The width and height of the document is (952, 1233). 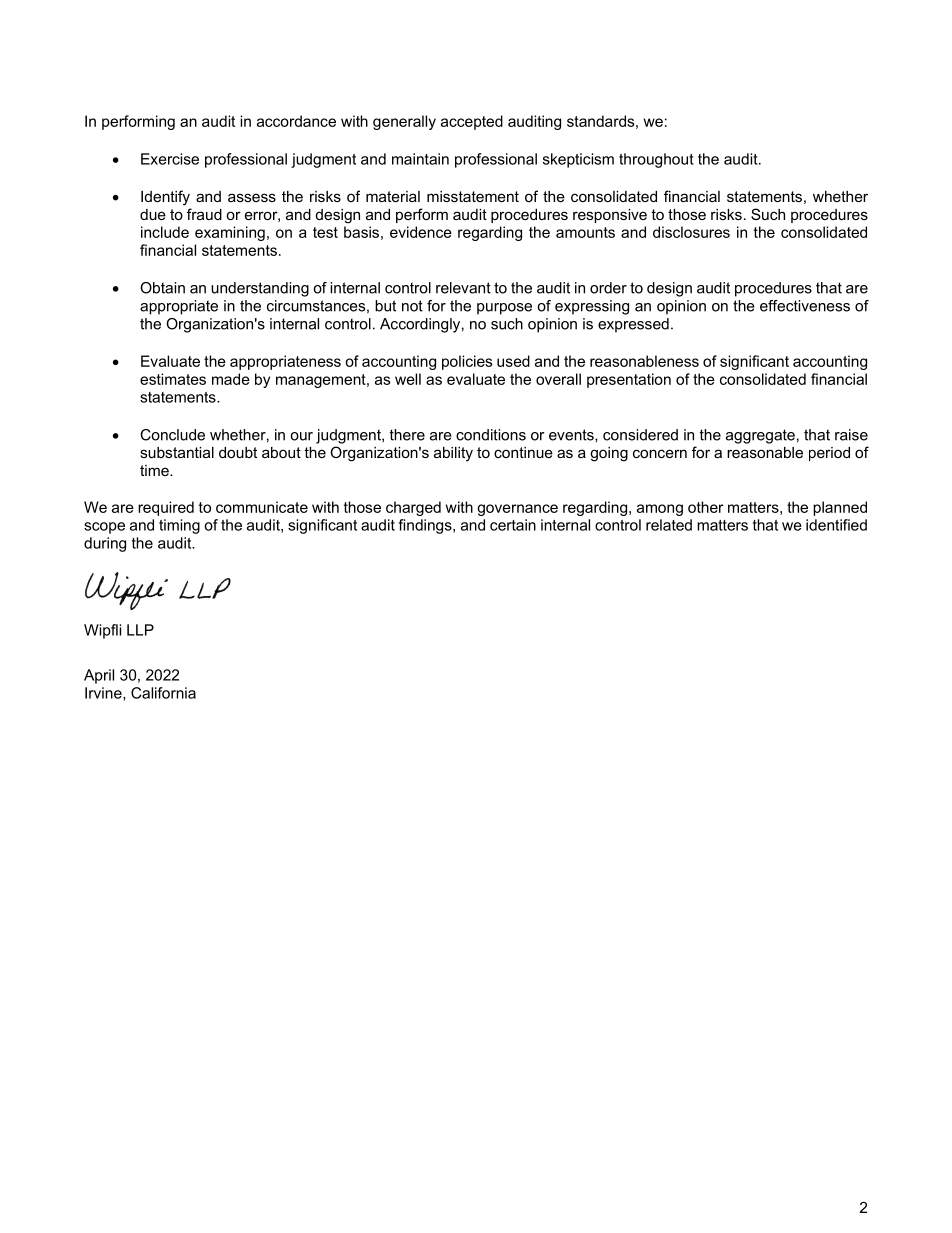 I want to click on Conclude, so click(x=172, y=435).
